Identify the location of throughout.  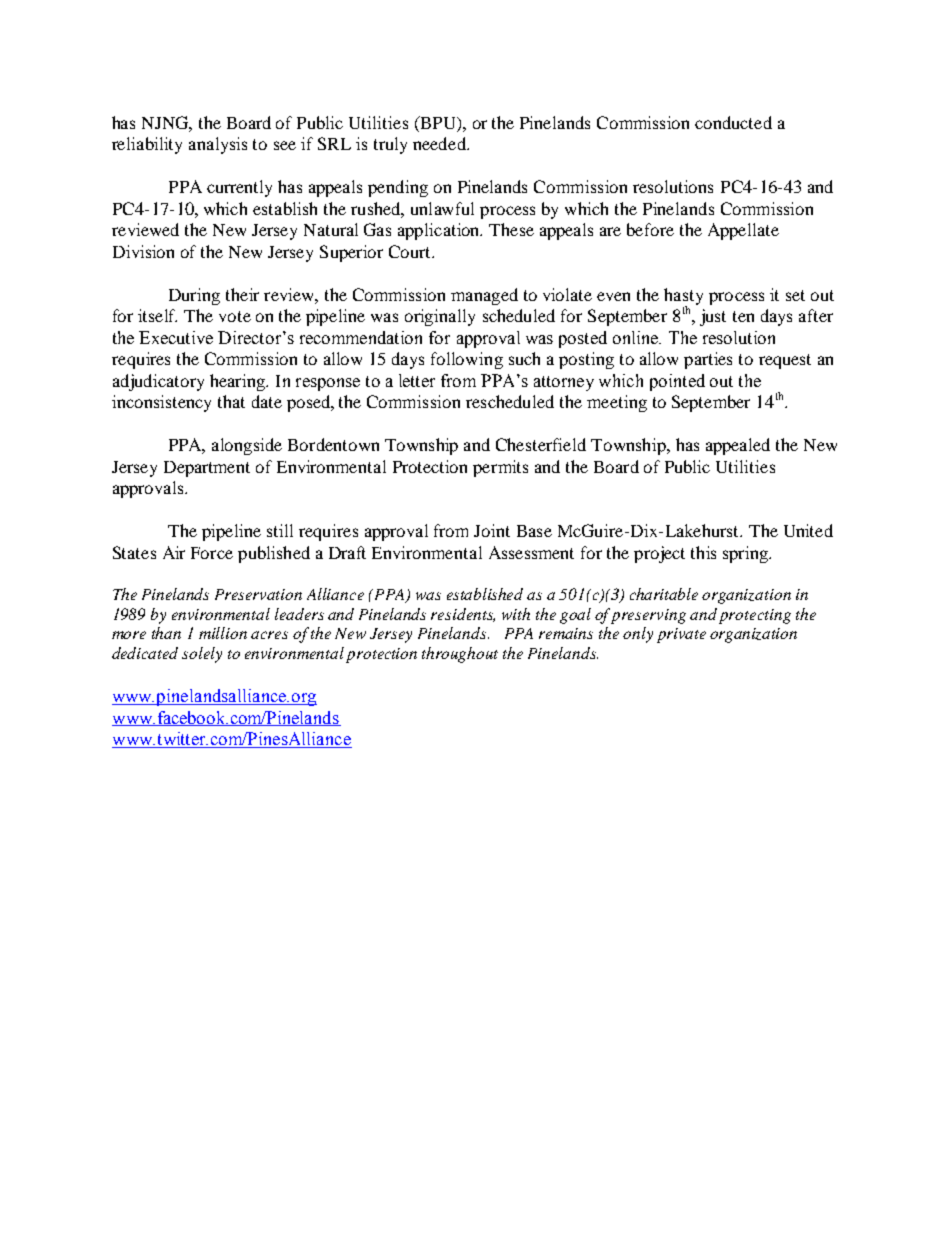
(460, 655).
